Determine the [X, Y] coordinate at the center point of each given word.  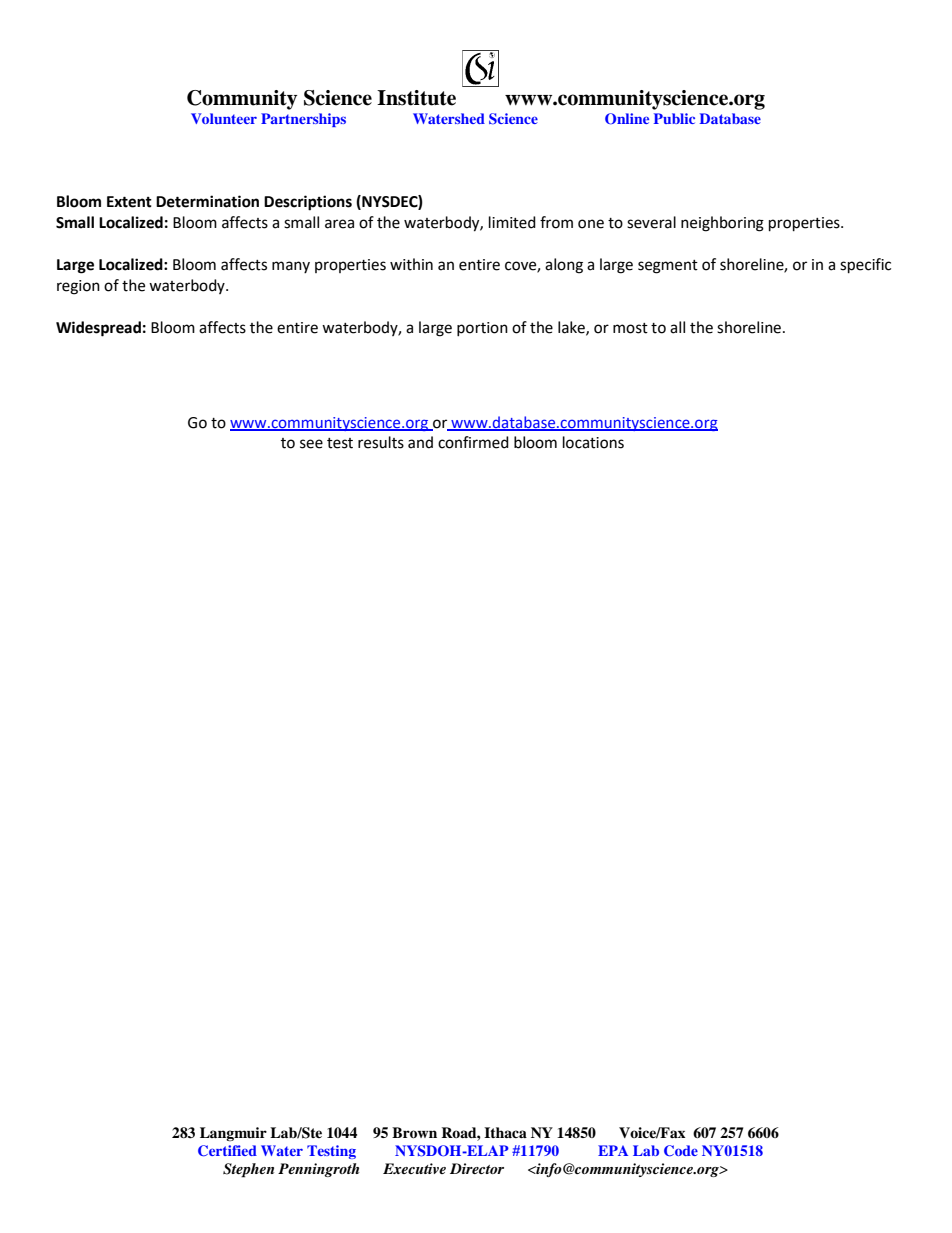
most [630, 328]
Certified [227, 1151]
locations [593, 442]
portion [482, 329]
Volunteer [224, 118]
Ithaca [505, 1132]
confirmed [473, 442]
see [311, 444]
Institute [416, 98]
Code [681, 1151]
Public [674, 118]
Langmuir [233, 1134]
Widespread [98, 329]
